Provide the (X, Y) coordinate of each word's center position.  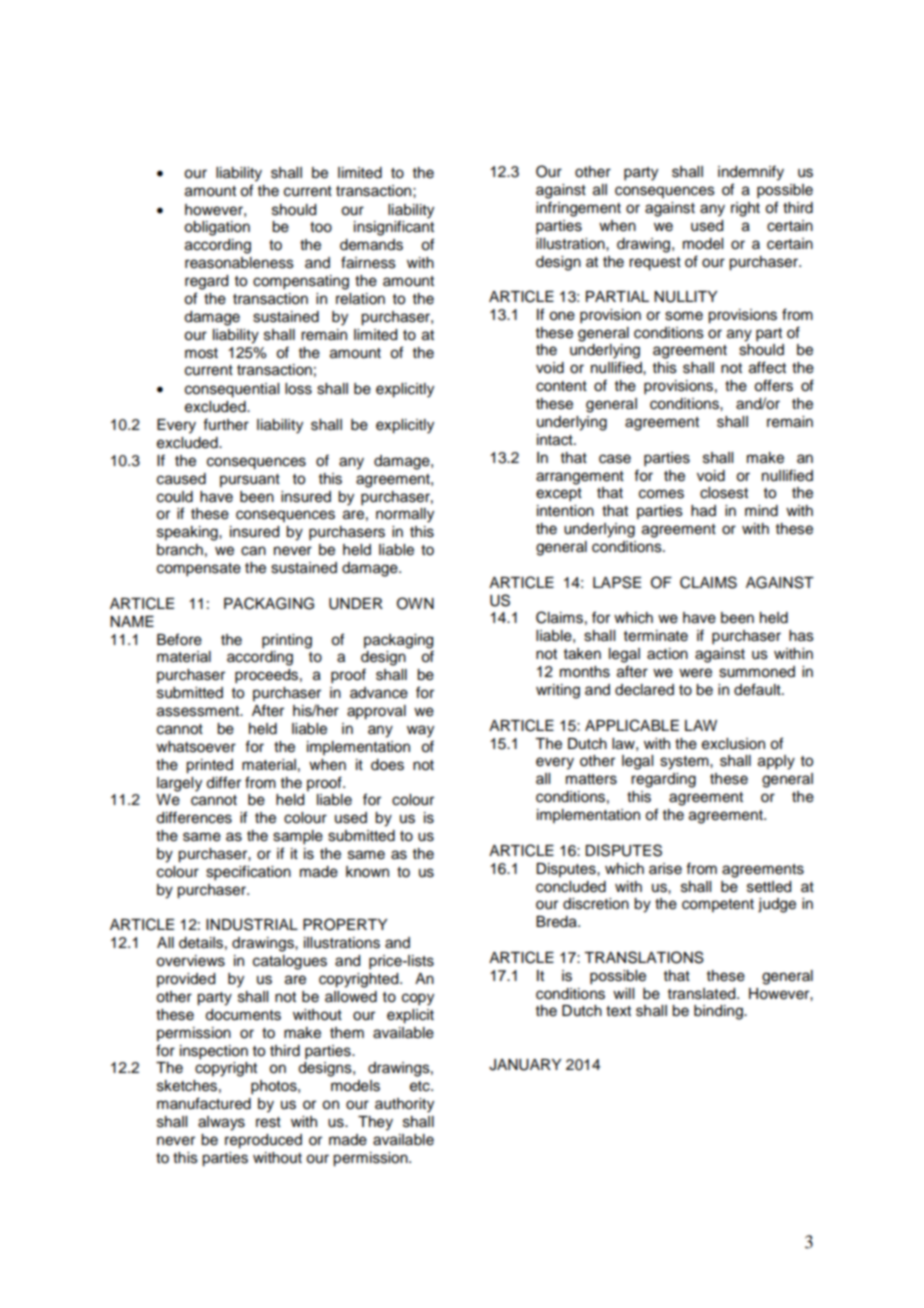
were (695, 673)
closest (724, 493)
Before (179, 639)
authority (404, 1105)
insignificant (394, 228)
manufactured (204, 1103)
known (367, 872)
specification (248, 873)
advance (379, 693)
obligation (217, 228)
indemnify (751, 173)
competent (718, 905)
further (226, 424)
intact (556, 440)
